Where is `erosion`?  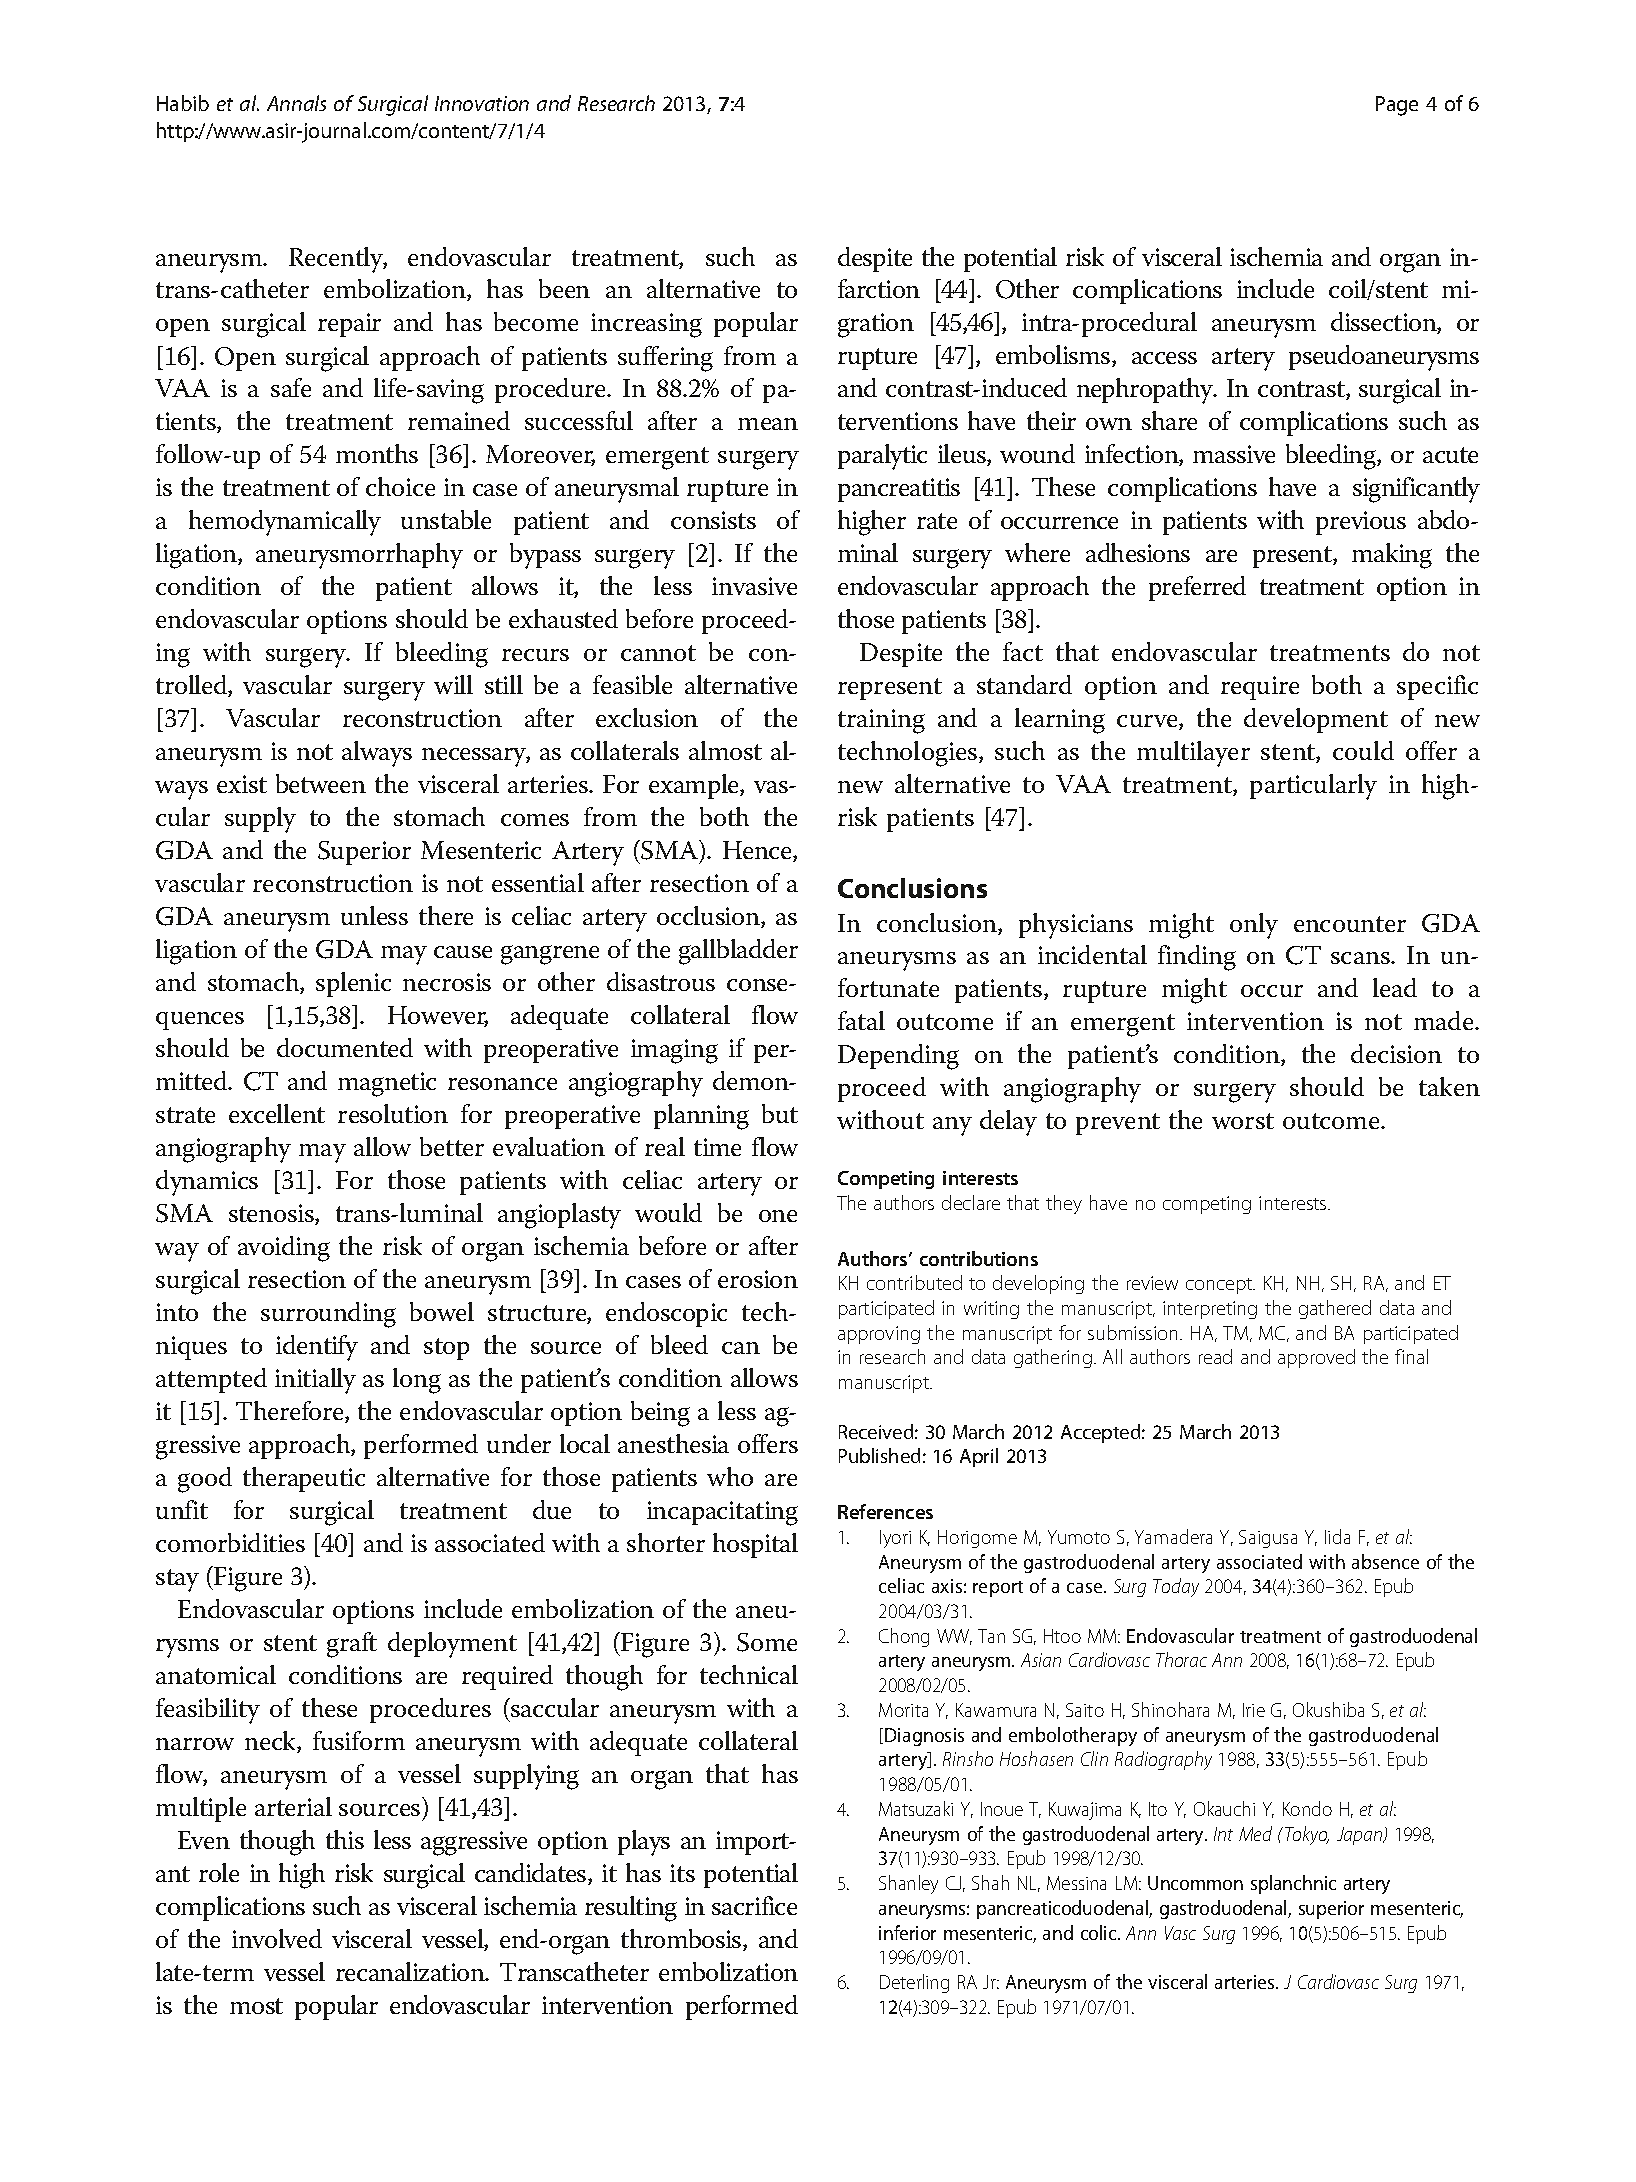 erosion is located at coordinates (758, 1279).
